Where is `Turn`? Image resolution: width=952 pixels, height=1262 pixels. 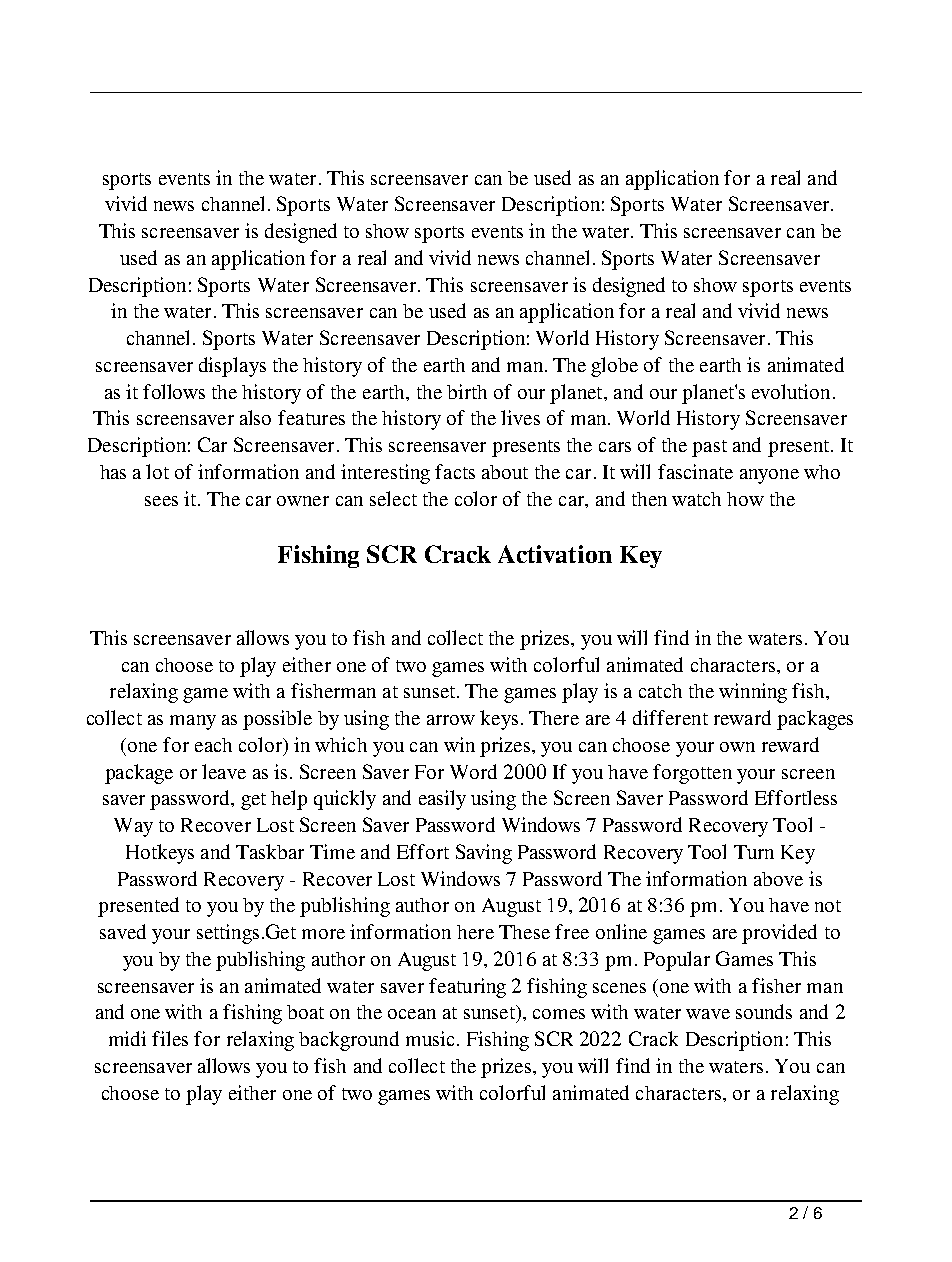
Turn is located at coordinates (754, 852).
